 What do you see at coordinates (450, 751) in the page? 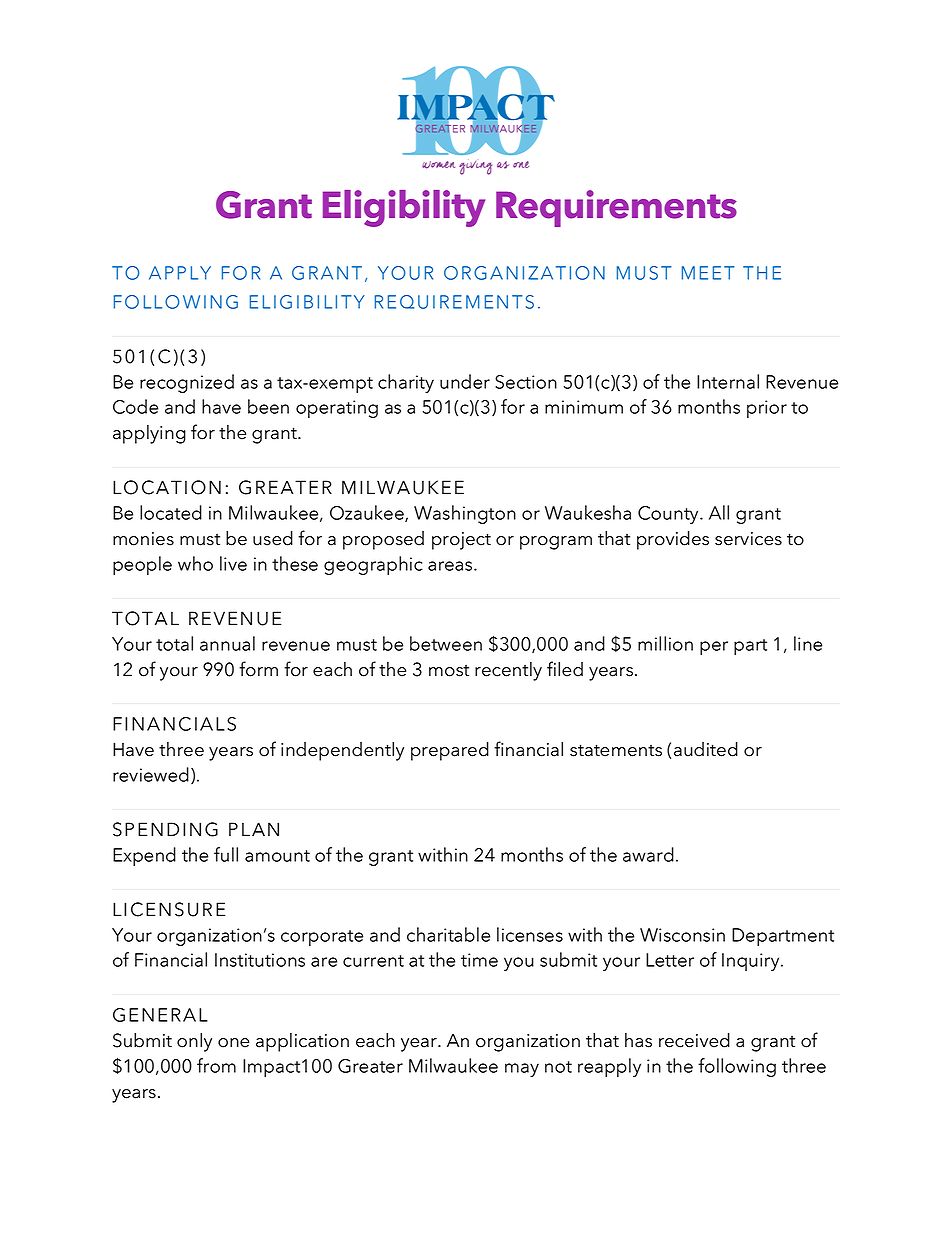
I see `prepared` at bounding box center [450, 751].
